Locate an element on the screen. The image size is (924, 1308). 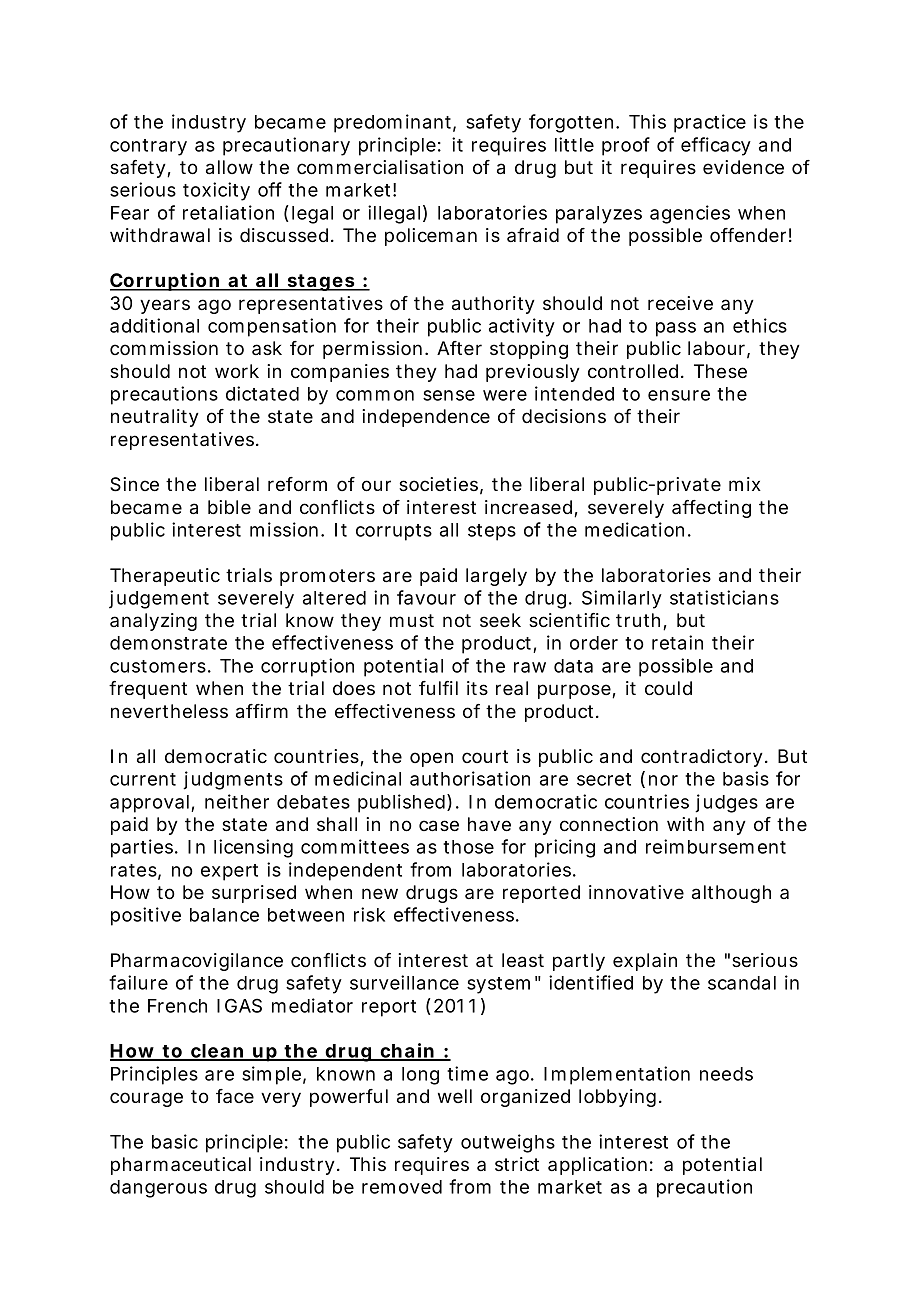
proof is located at coordinates (626, 146).
